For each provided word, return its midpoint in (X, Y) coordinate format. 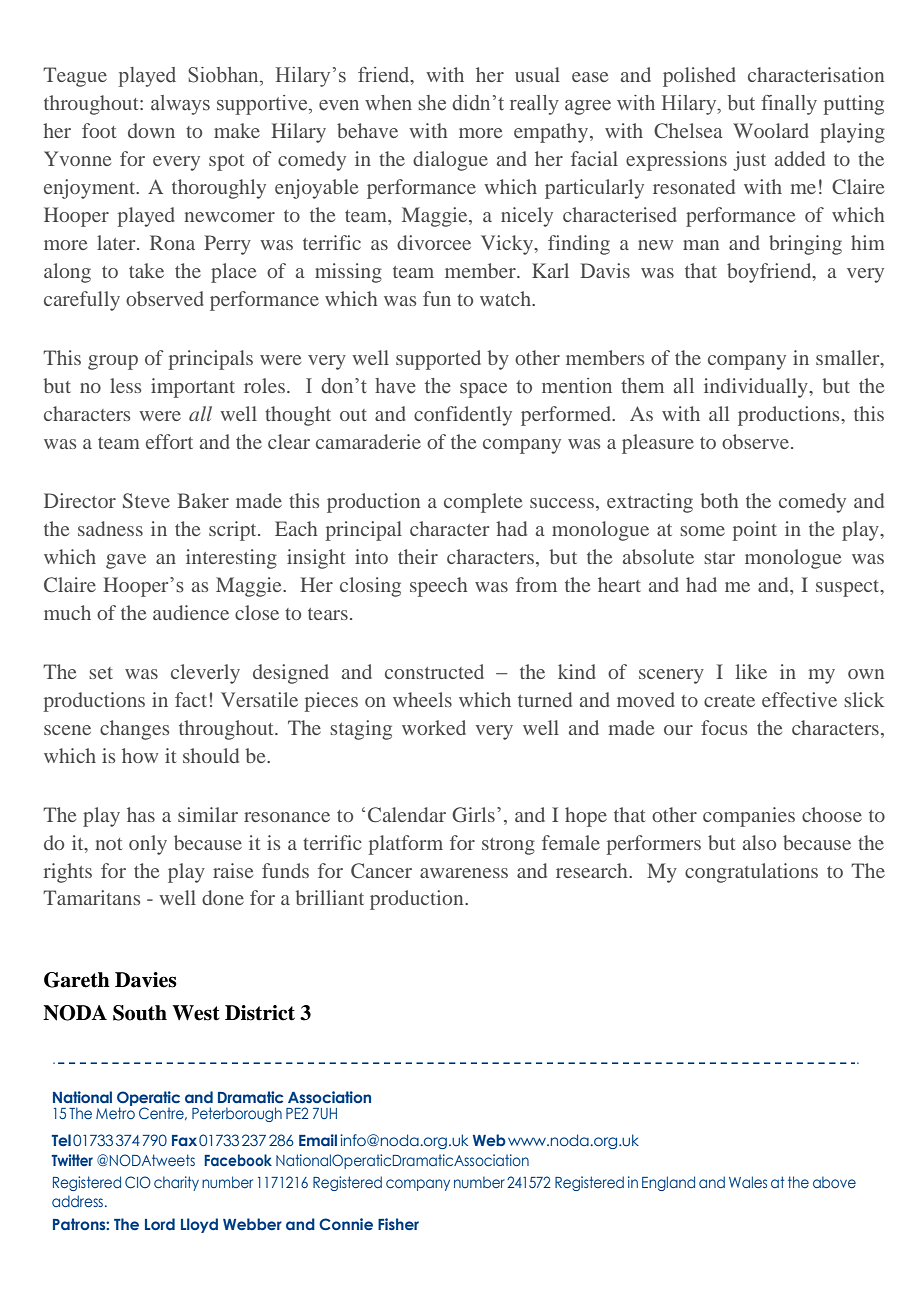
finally (789, 105)
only (148, 845)
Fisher (398, 1224)
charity (176, 1183)
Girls (473, 815)
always (180, 105)
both (719, 500)
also (759, 842)
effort (169, 441)
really (534, 105)
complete (483, 503)
